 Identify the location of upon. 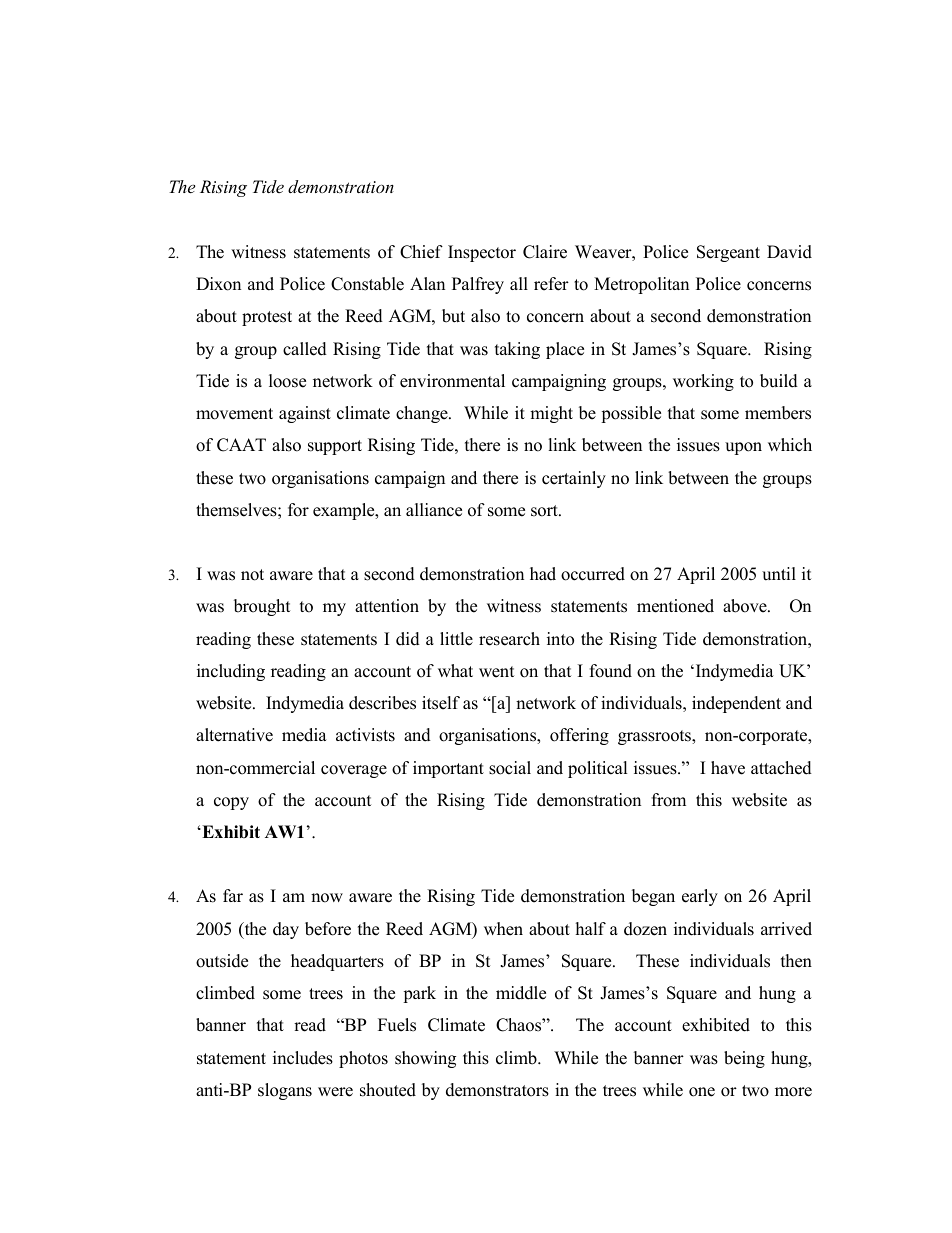
(743, 448).
